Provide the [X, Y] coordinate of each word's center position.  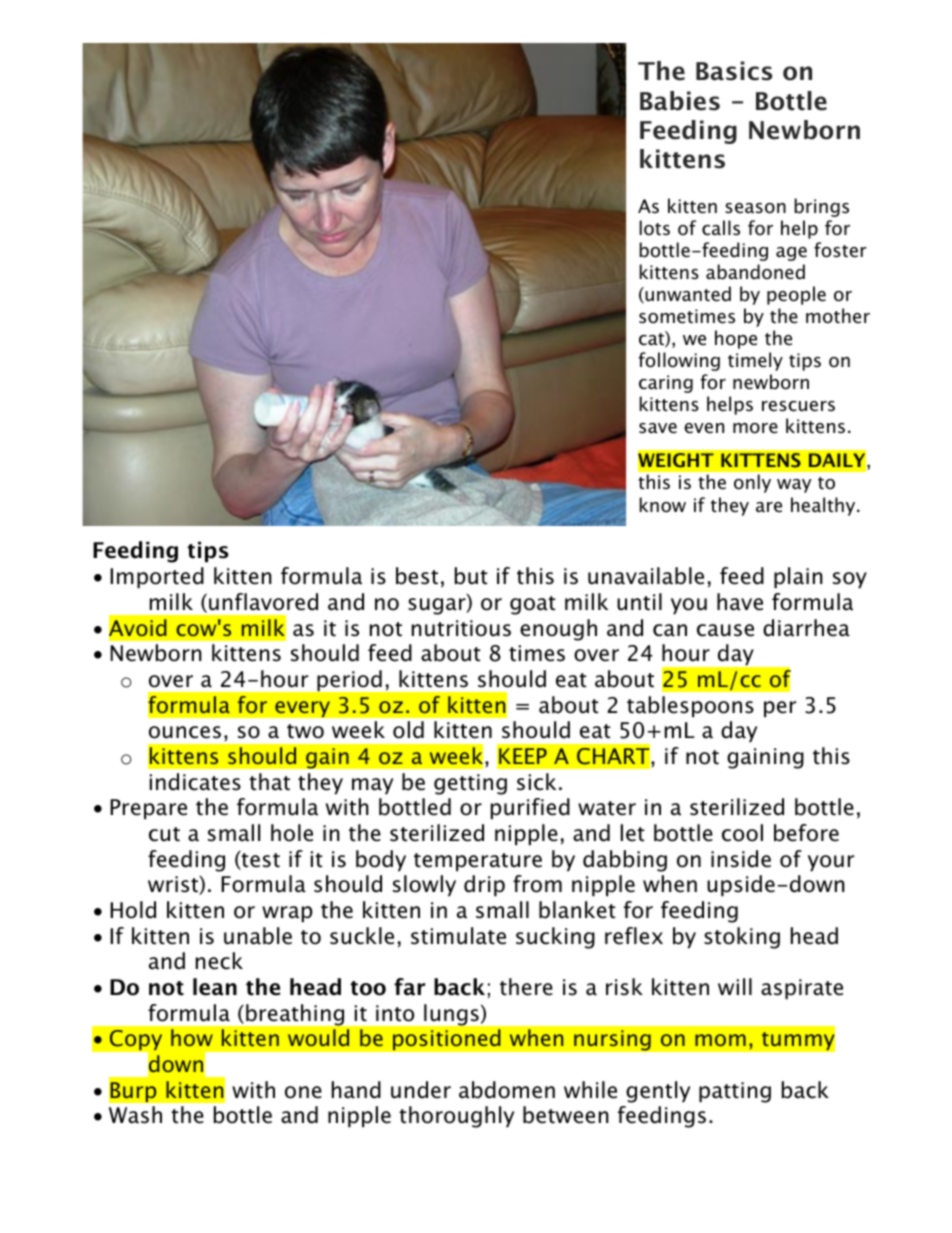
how [192, 1037]
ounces [185, 732]
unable [258, 936]
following [679, 361]
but [471, 576]
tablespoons [690, 706]
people [796, 295]
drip [484, 885]
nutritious [461, 628]
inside [741, 859]
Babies [680, 101]
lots [654, 228]
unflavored [263, 602]
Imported [157, 577]
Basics [734, 71]
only [752, 483]
